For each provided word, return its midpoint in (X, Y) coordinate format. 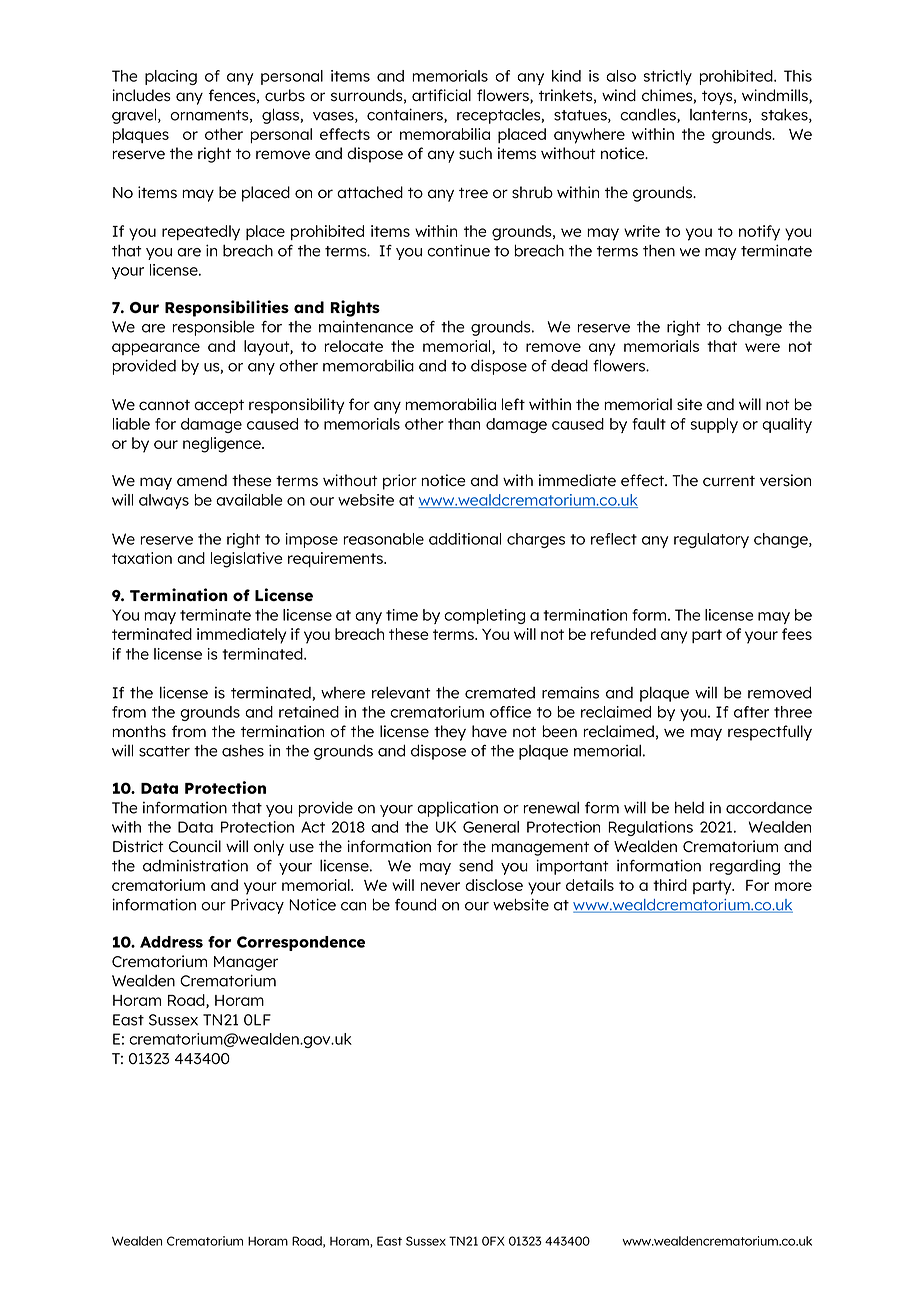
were (762, 347)
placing (171, 77)
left (513, 404)
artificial (441, 95)
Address (171, 942)
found (415, 904)
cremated (500, 693)
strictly (668, 77)
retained (309, 712)
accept (219, 406)
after (751, 712)
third (670, 885)
